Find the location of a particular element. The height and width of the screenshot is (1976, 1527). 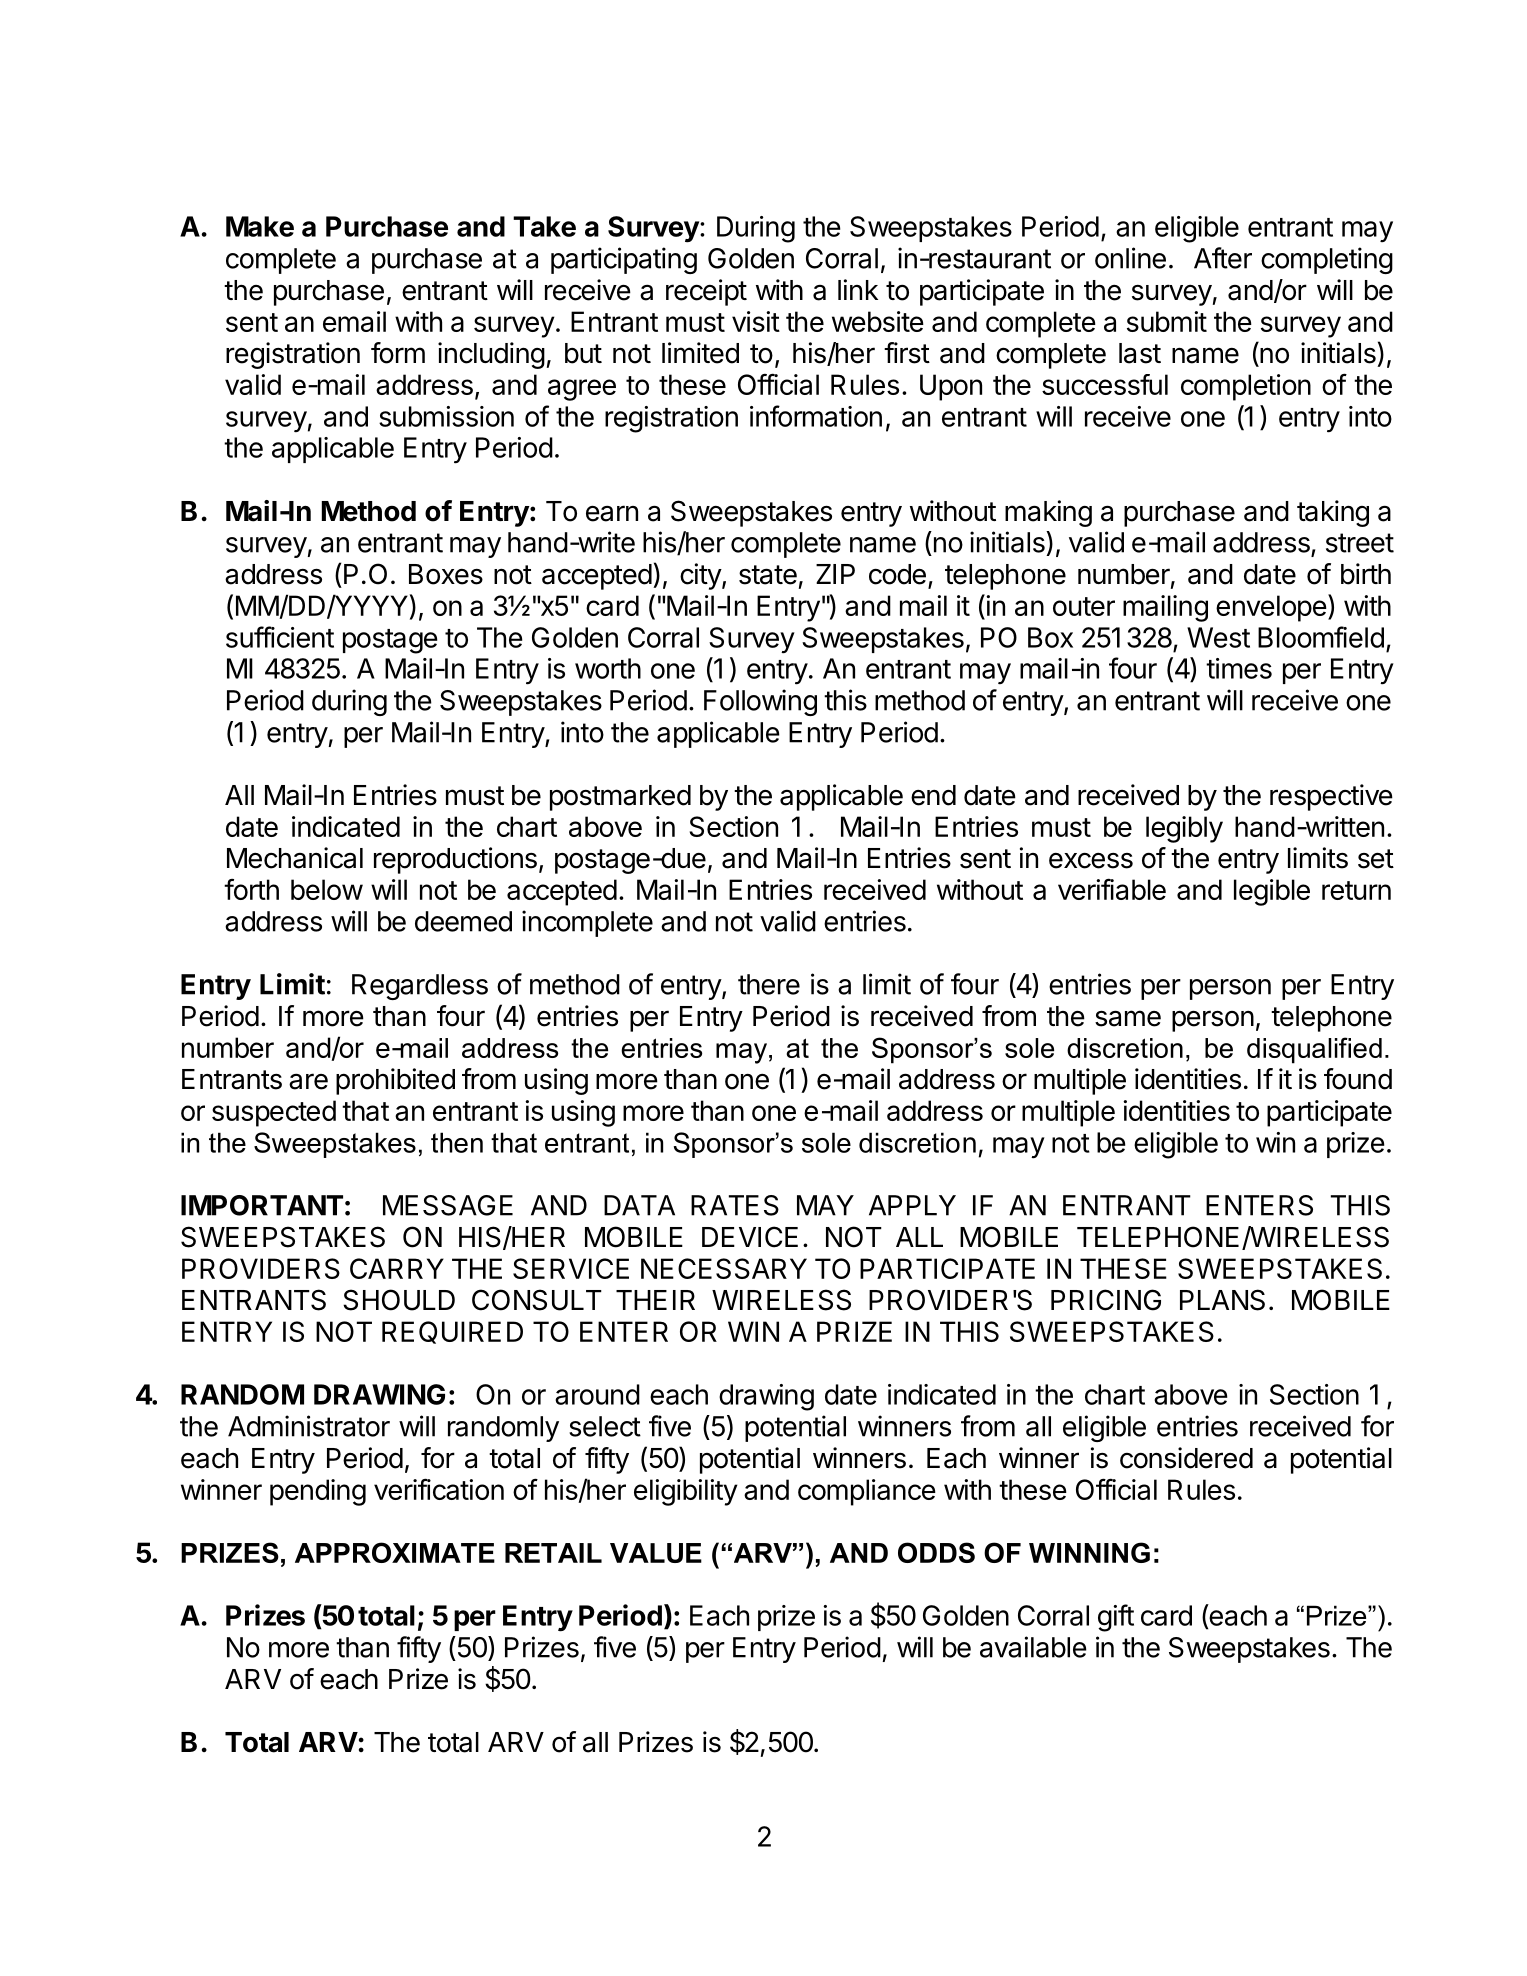

deemed is located at coordinates (463, 921).
